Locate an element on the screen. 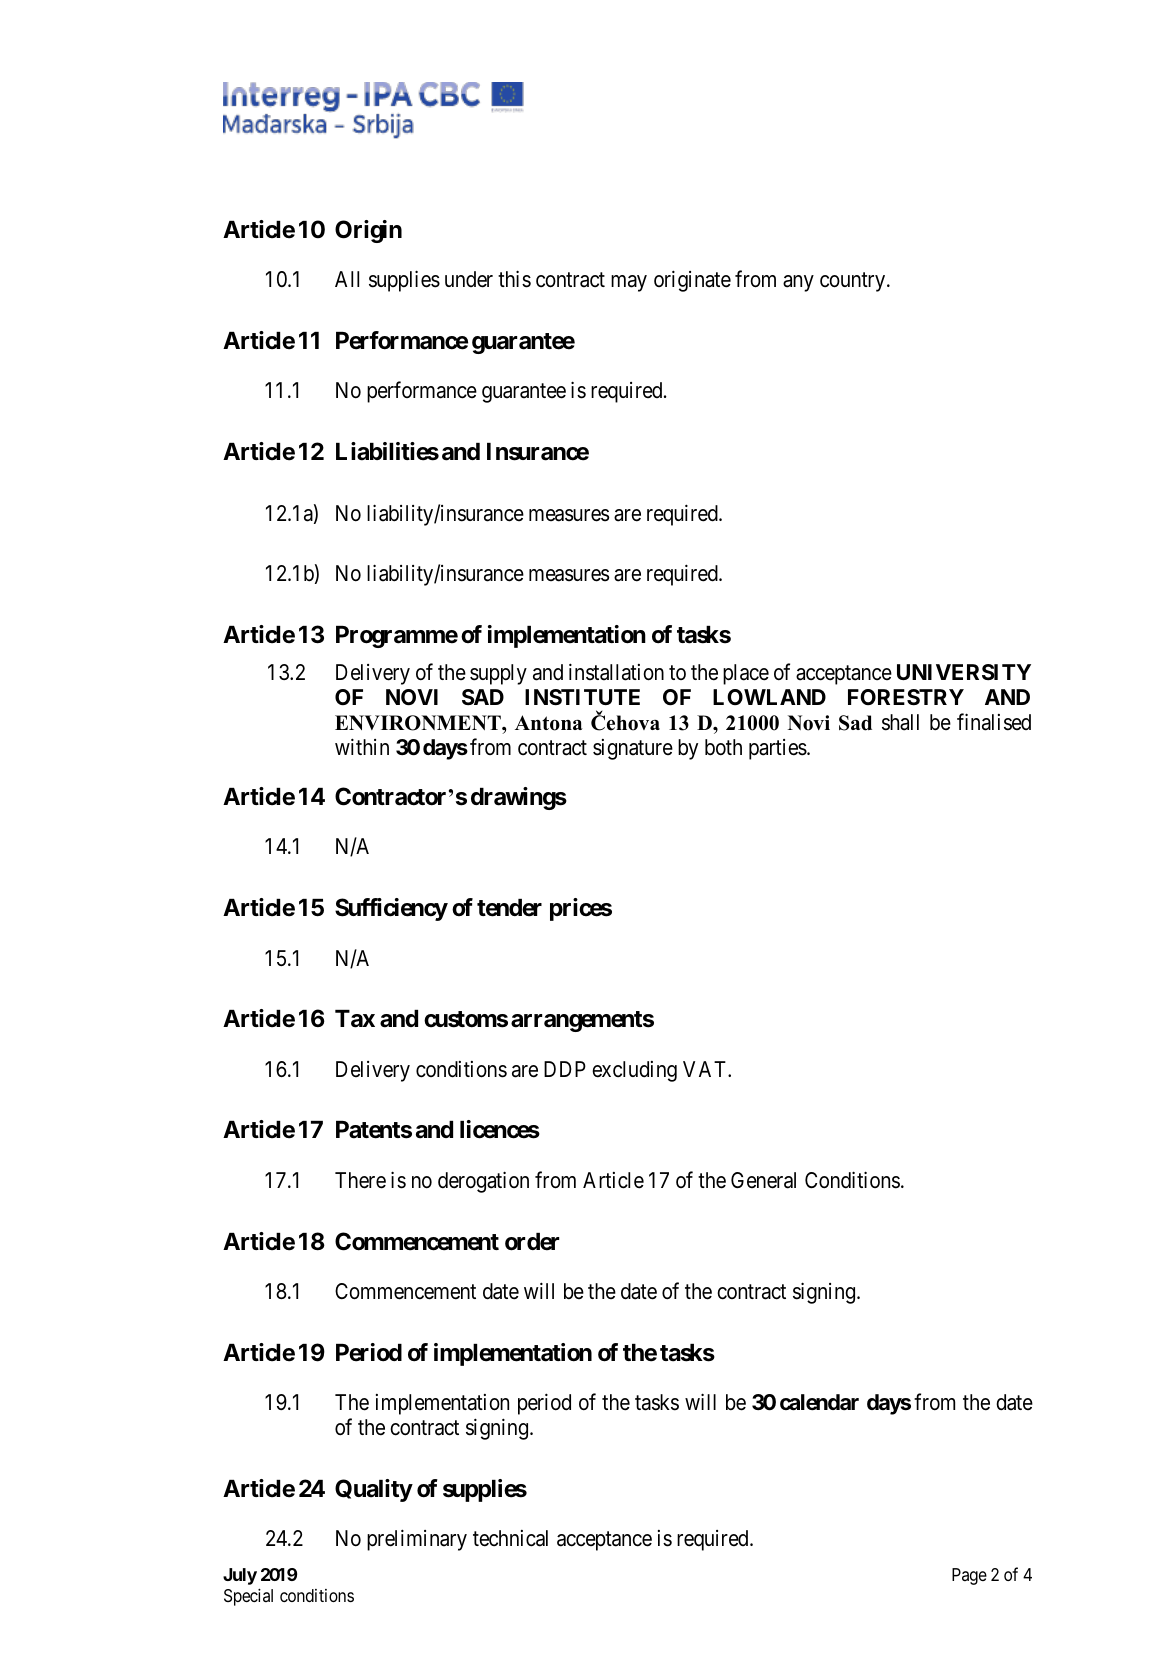 The height and width of the screenshot is (1657, 1171). country is located at coordinates (854, 282).
